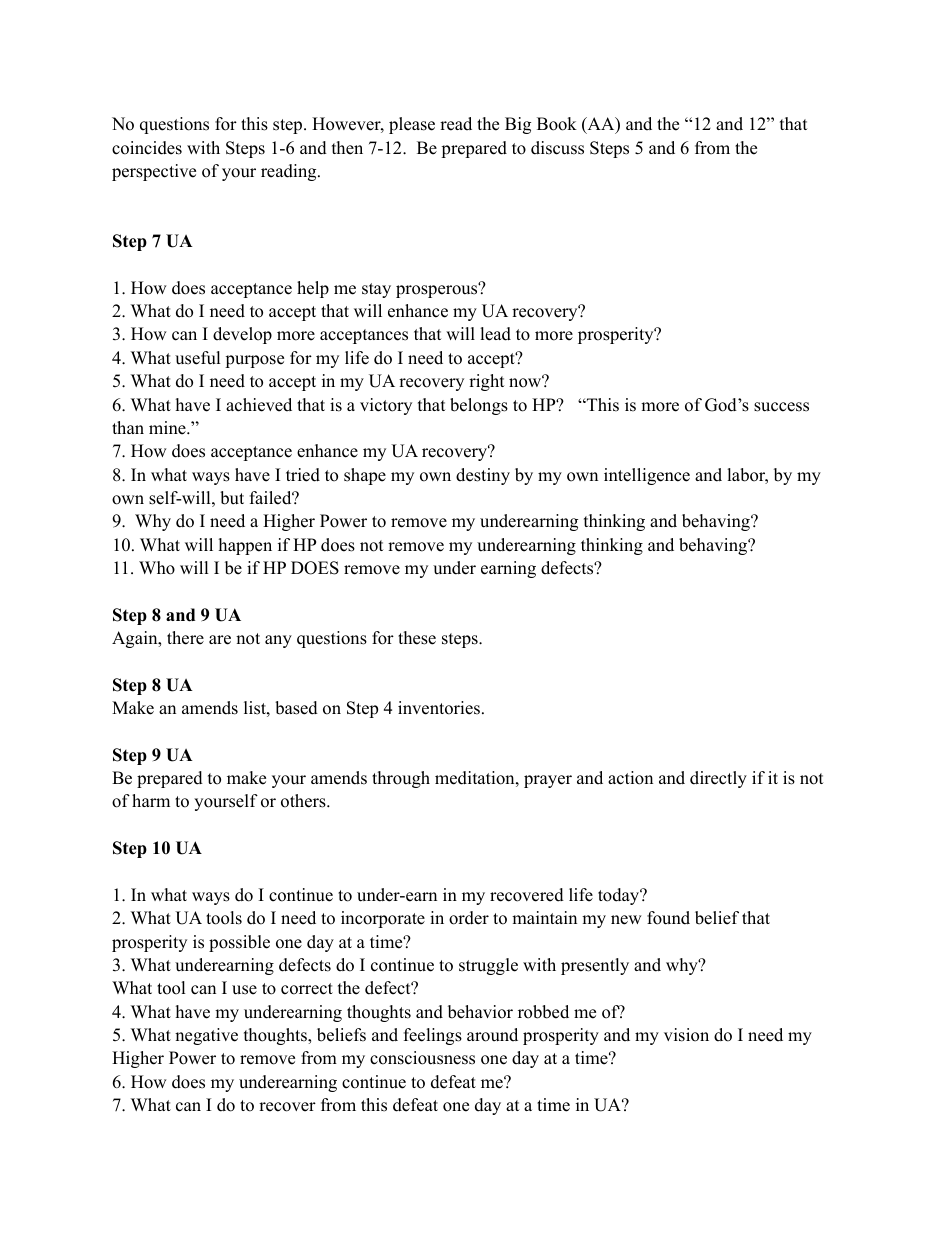  I want to click on please, so click(412, 125).
